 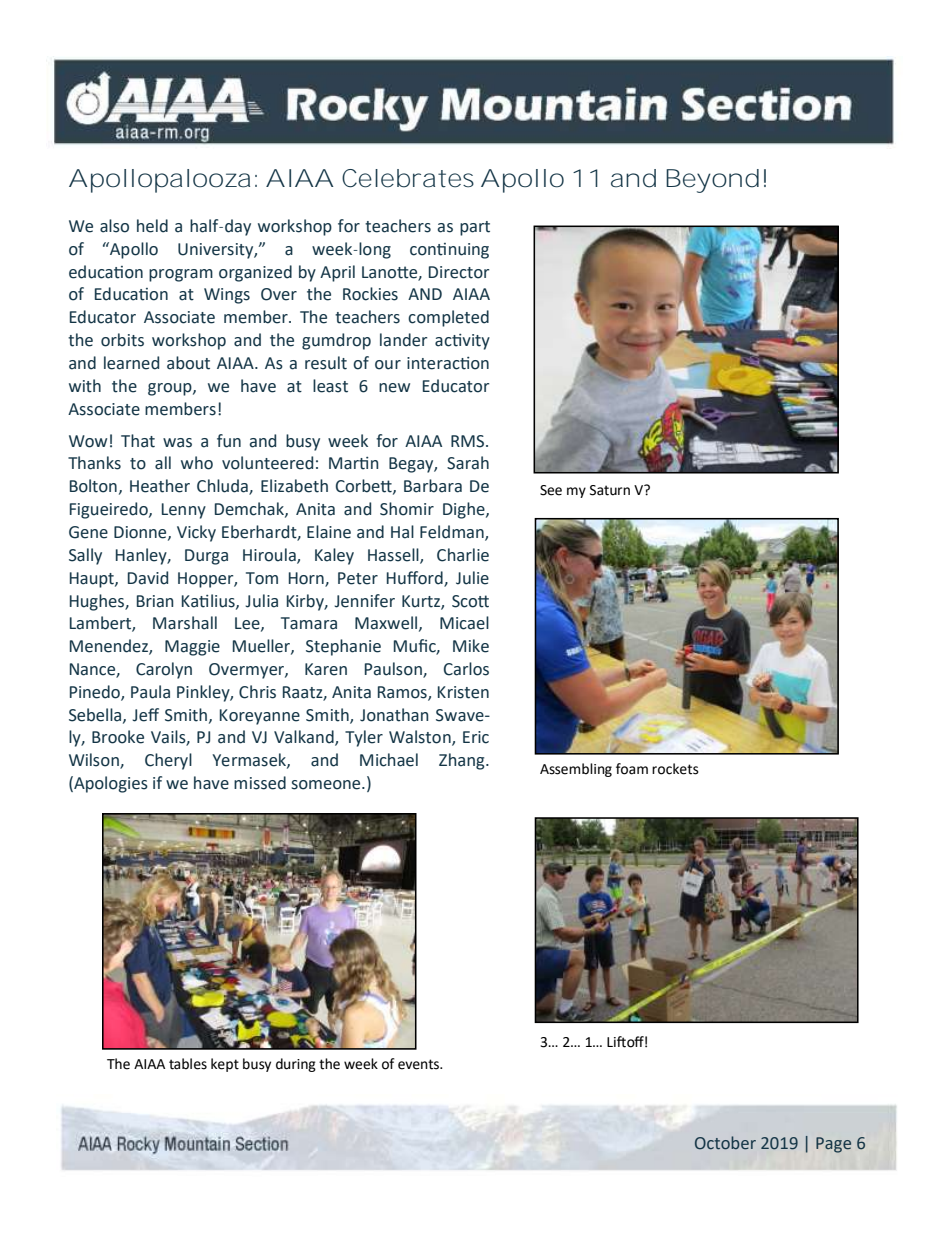 What do you see at coordinates (164, 670) in the page?
I see `Carolyn` at bounding box center [164, 670].
